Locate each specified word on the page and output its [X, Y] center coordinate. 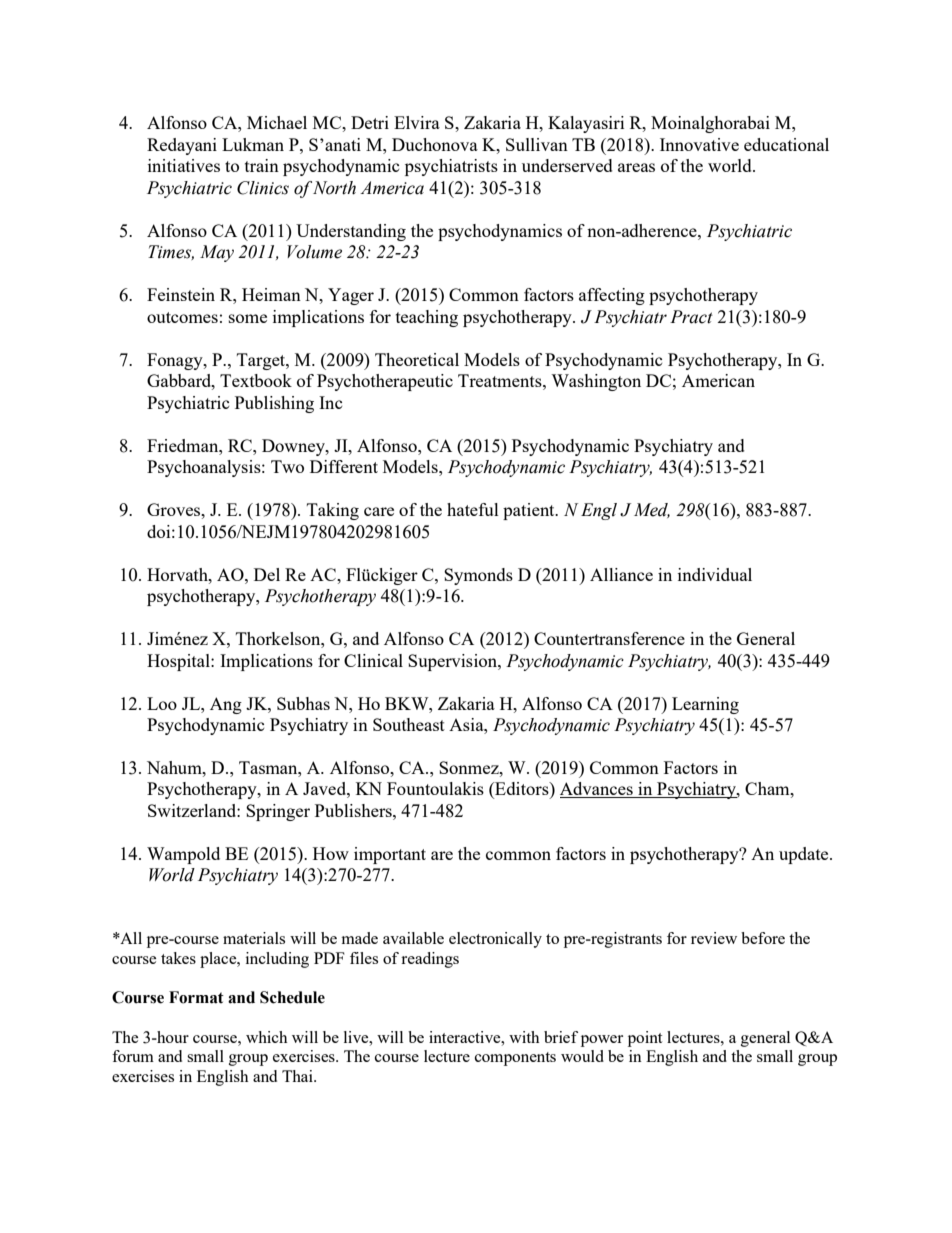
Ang [226, 705]
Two [287, 466]
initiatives [184, 165]
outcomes [182, 317]
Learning [705, 705]
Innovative [699, 144]
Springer [278, 812]
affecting [612, 296]
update [805, 855]
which [267, 1037]
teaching [427, 318]
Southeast [409, 724]
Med [652, 510]
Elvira [417, 122]
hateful [473, 509]
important [390, 855]
